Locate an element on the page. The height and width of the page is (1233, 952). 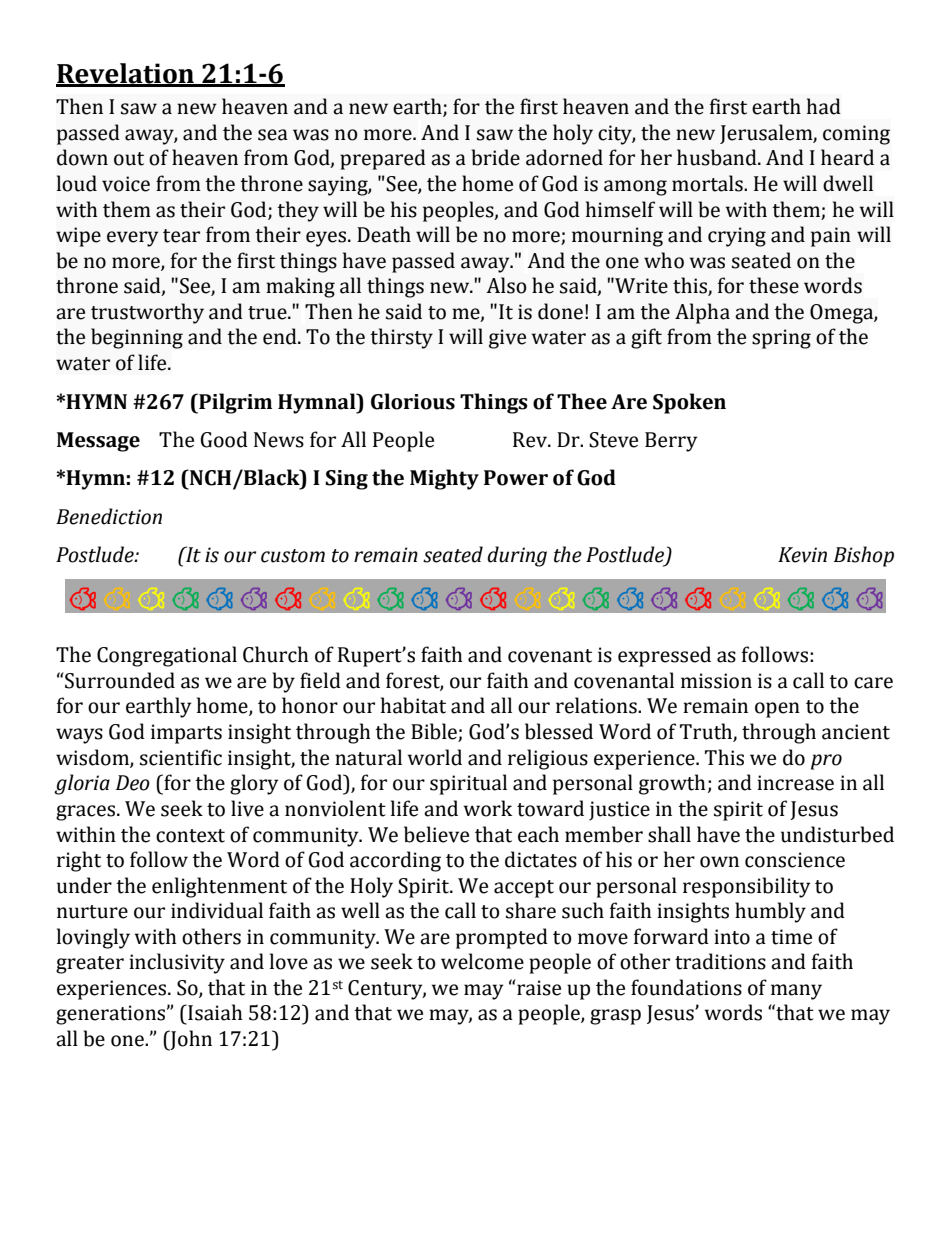
habitat is located at coordinates (413, 705).
